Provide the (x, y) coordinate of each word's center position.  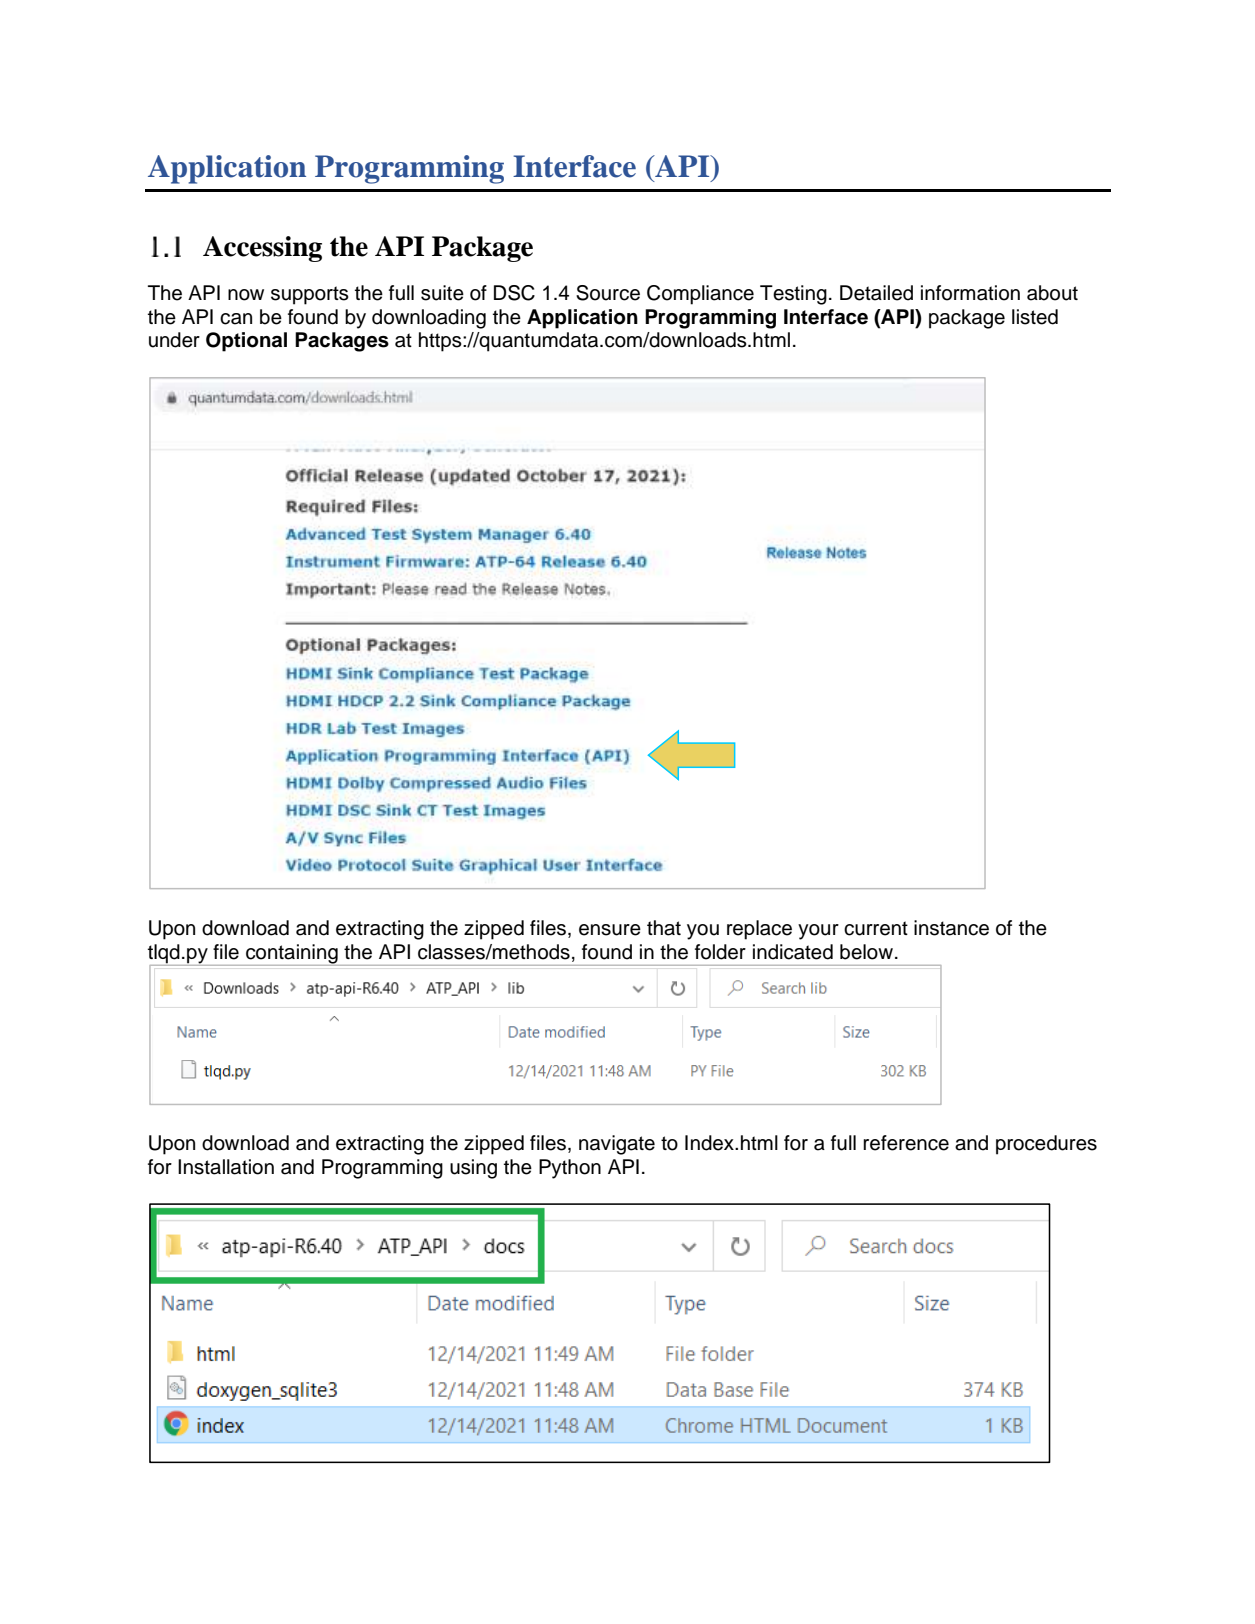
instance (951, 928)
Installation (226, 1167)
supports (310, 295)
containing (292, 954)
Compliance (700, 295)
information (970, 293)
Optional (246, 342)
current (876, 928)
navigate (617, 1145)
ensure (610, 930)
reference (906, 1143)
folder (720, 952)
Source (608, 293)
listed (1035, 317)
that (664, 928)
